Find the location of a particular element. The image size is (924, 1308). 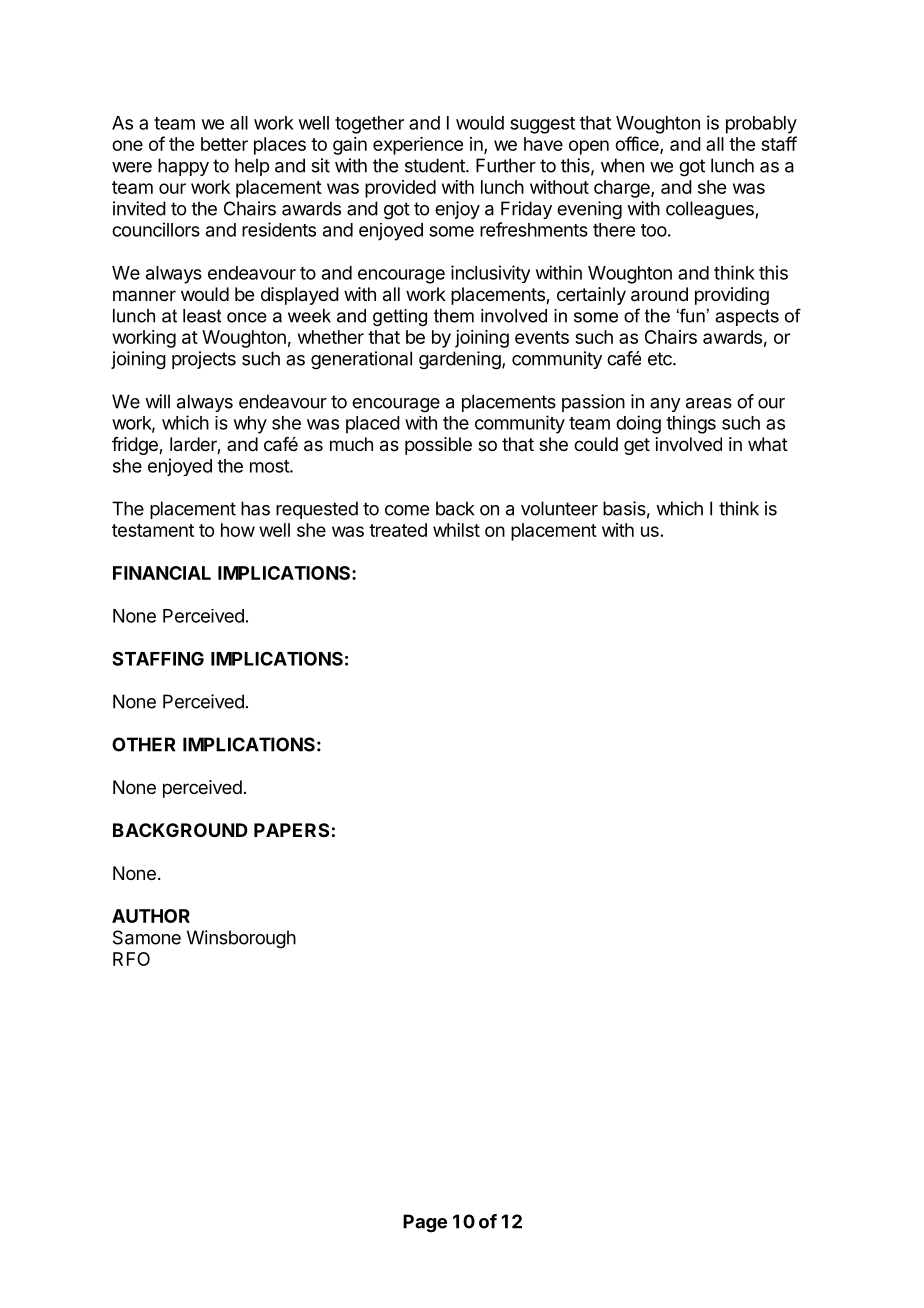

PAPERS is located at coordinates (291, 830).
